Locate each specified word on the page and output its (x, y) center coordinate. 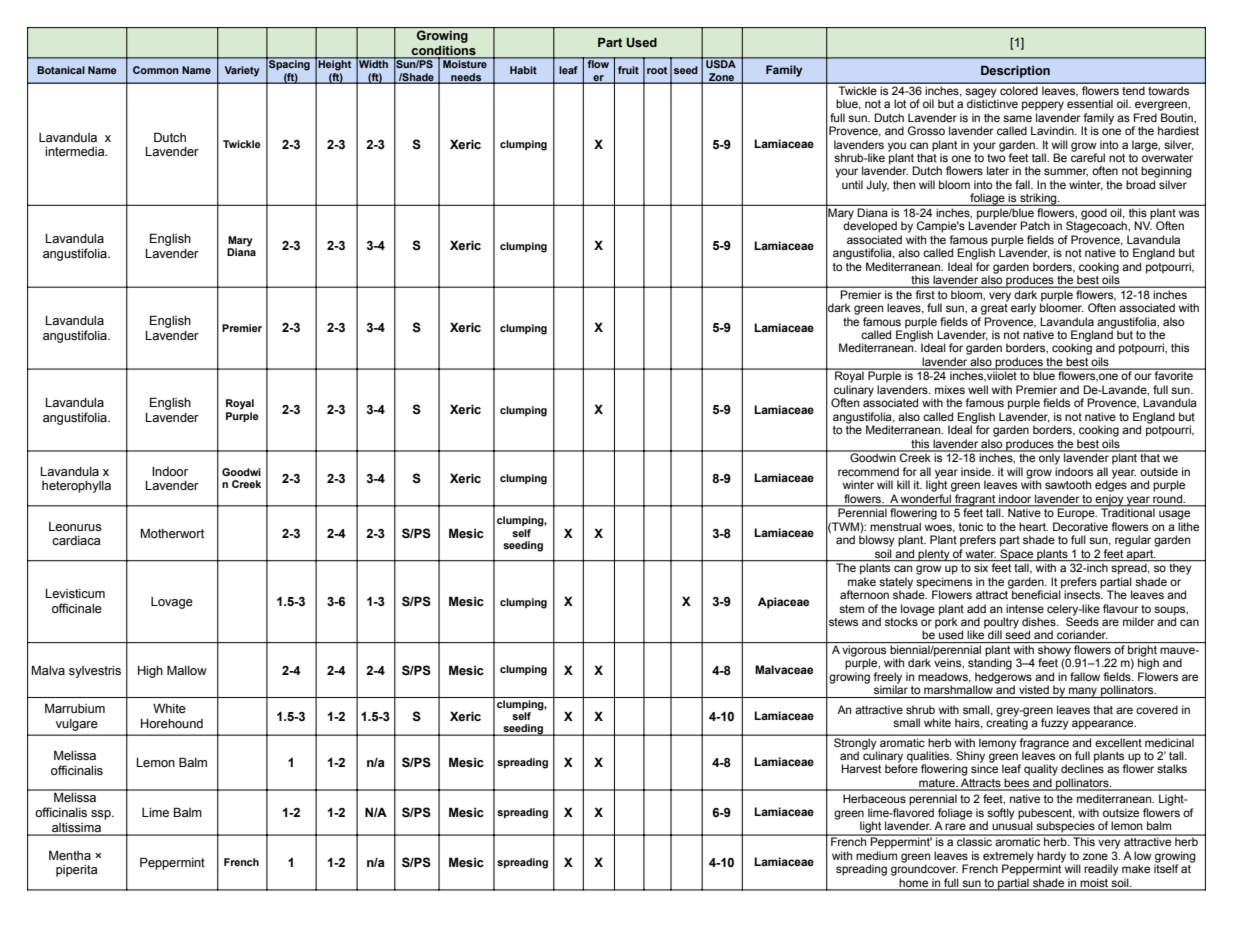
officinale (77, 608)
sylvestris (95, 672)
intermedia (76, 152)
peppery (1043, 106)
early (1023, 309)
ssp (102, 815)
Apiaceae (783, 603)
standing (990, 663)
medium (876, 855)
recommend (868, 471)
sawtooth (1068, 484)
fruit (628, 70)
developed (870, 226)
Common (156, 70)
